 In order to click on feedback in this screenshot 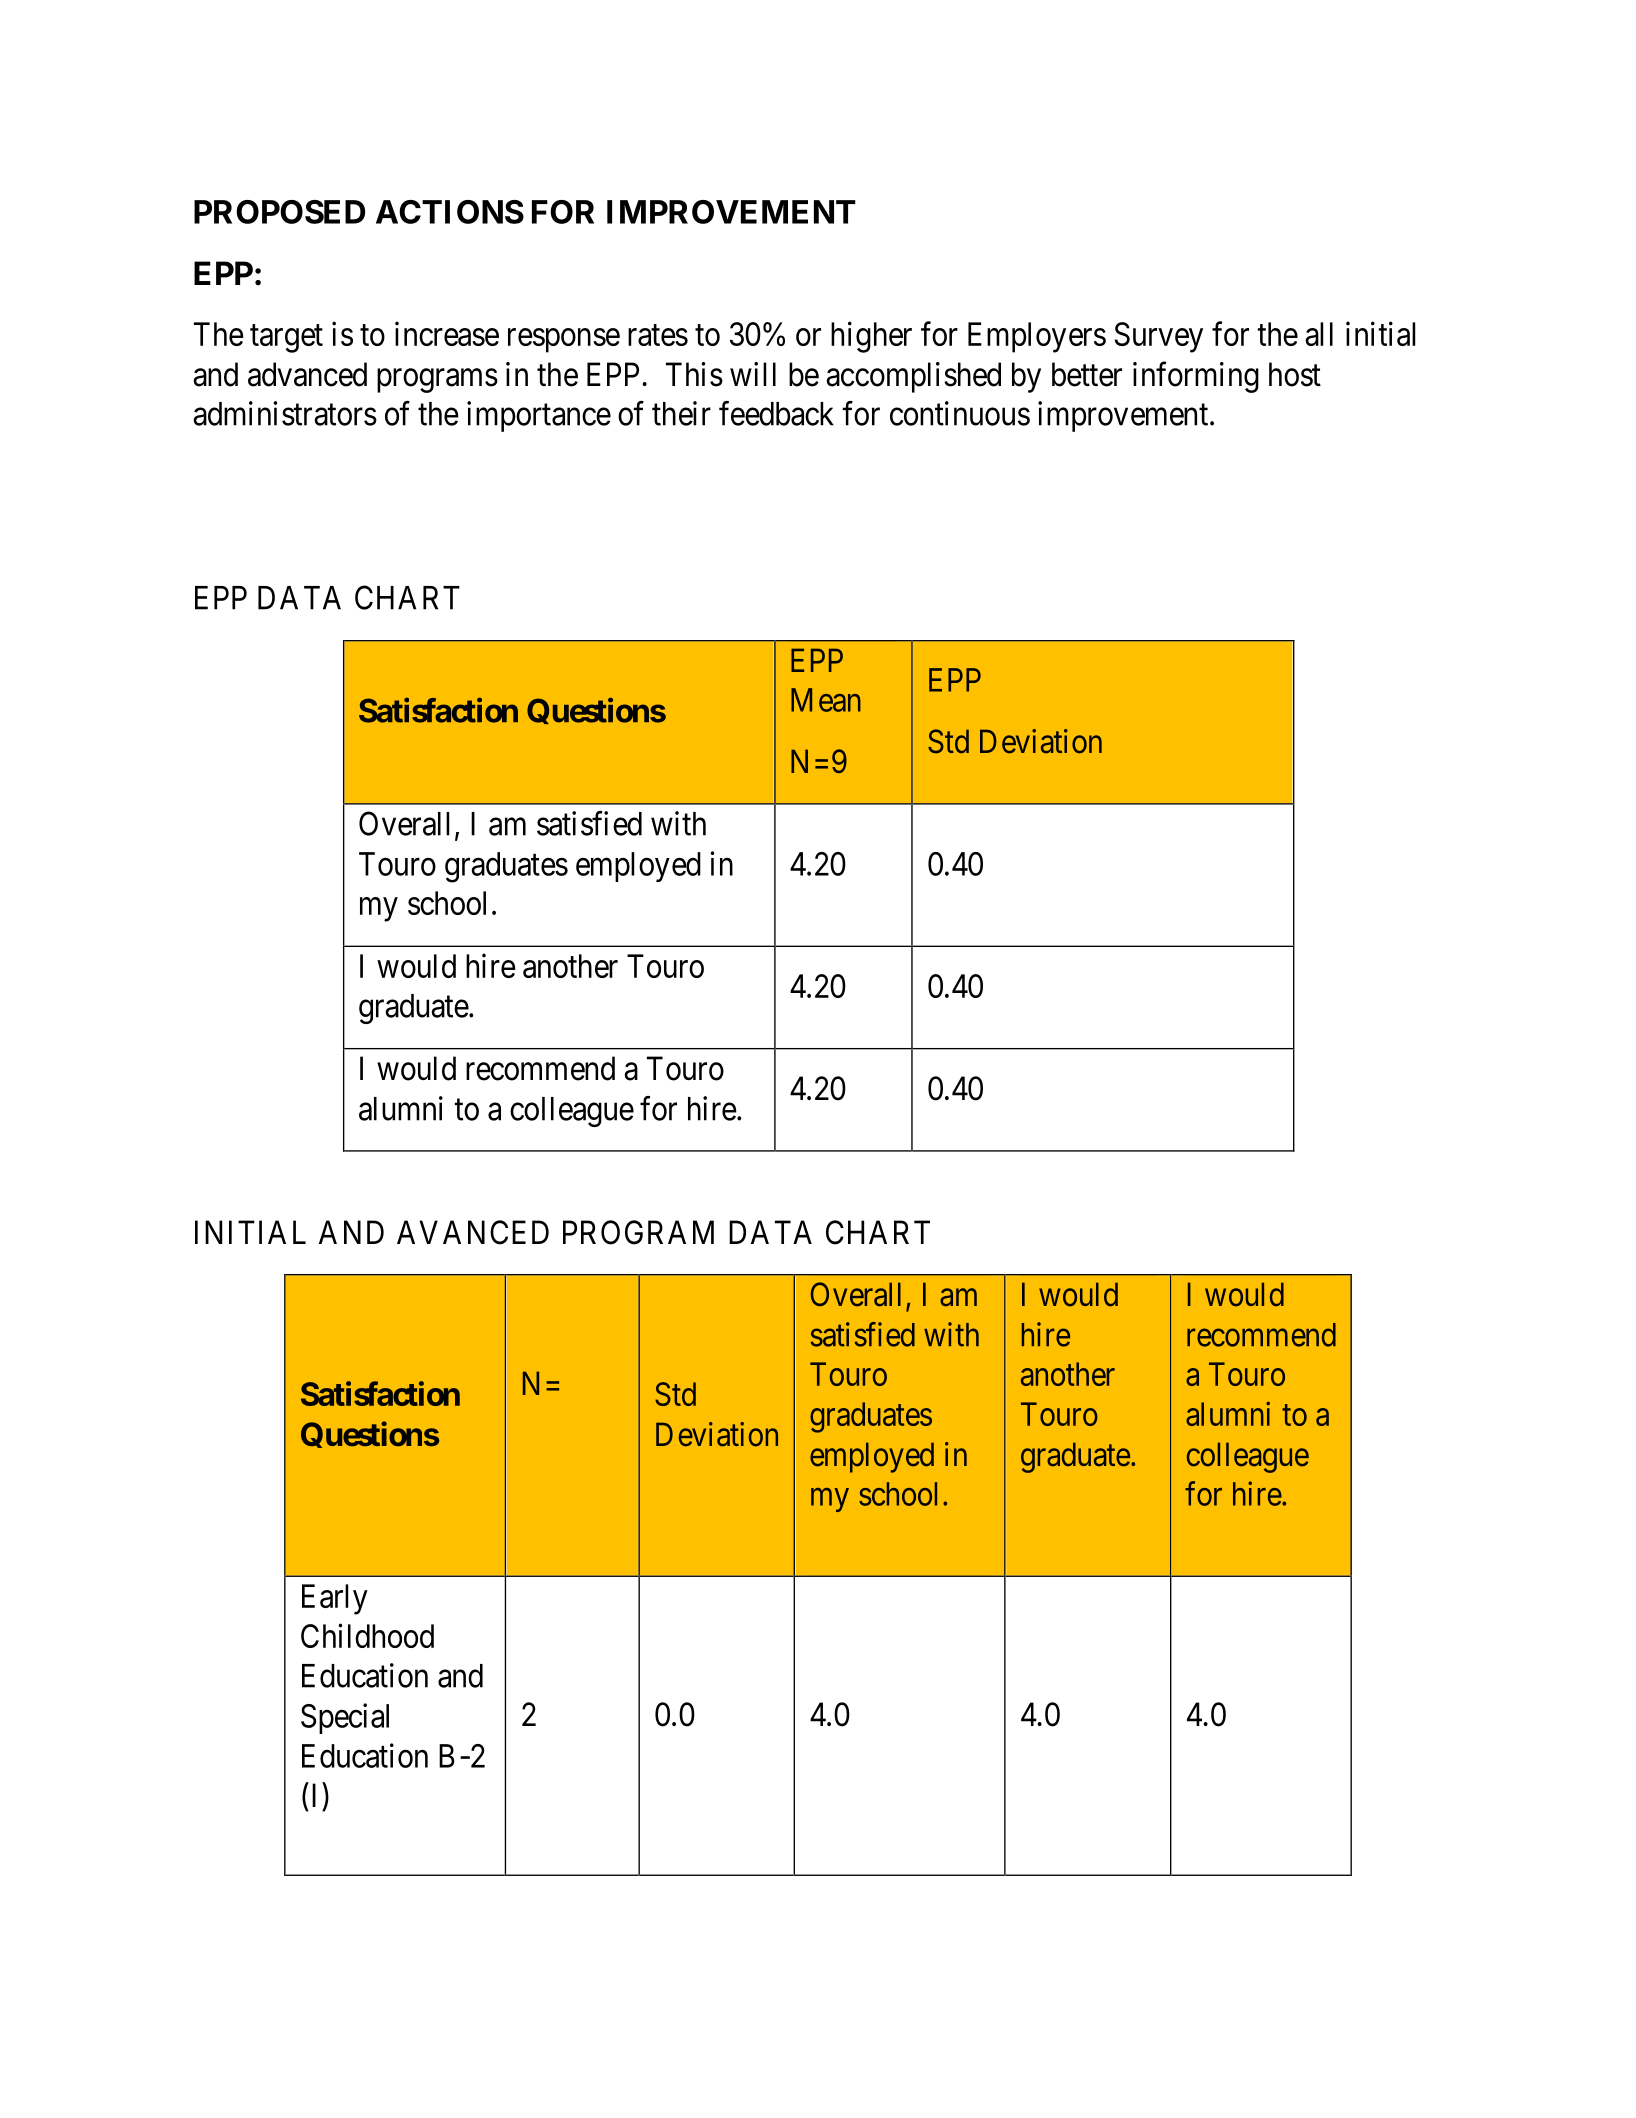, I will do `click(776, 413)`.
